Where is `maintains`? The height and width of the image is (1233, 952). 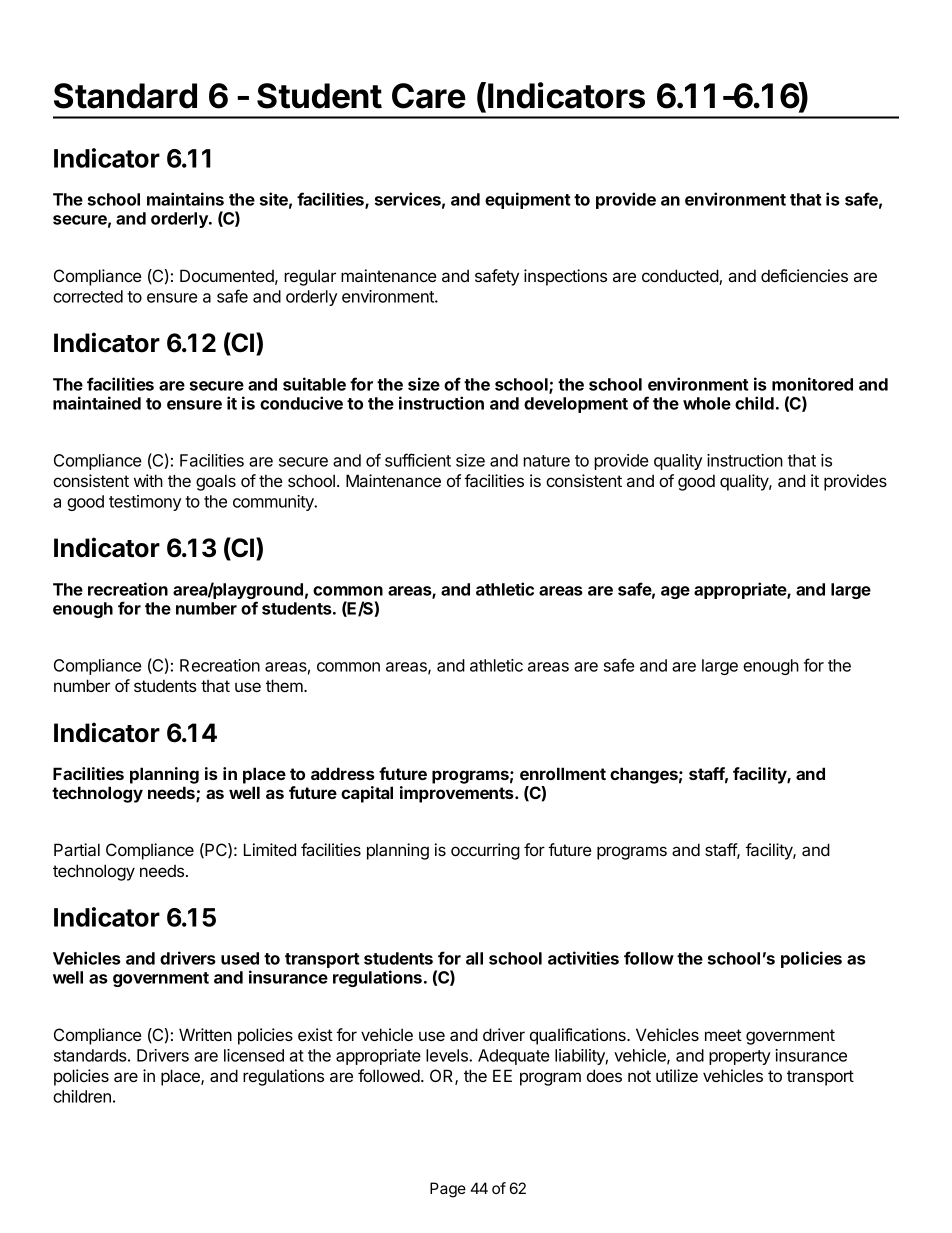
maintains is located at coordinates (185, 199).
